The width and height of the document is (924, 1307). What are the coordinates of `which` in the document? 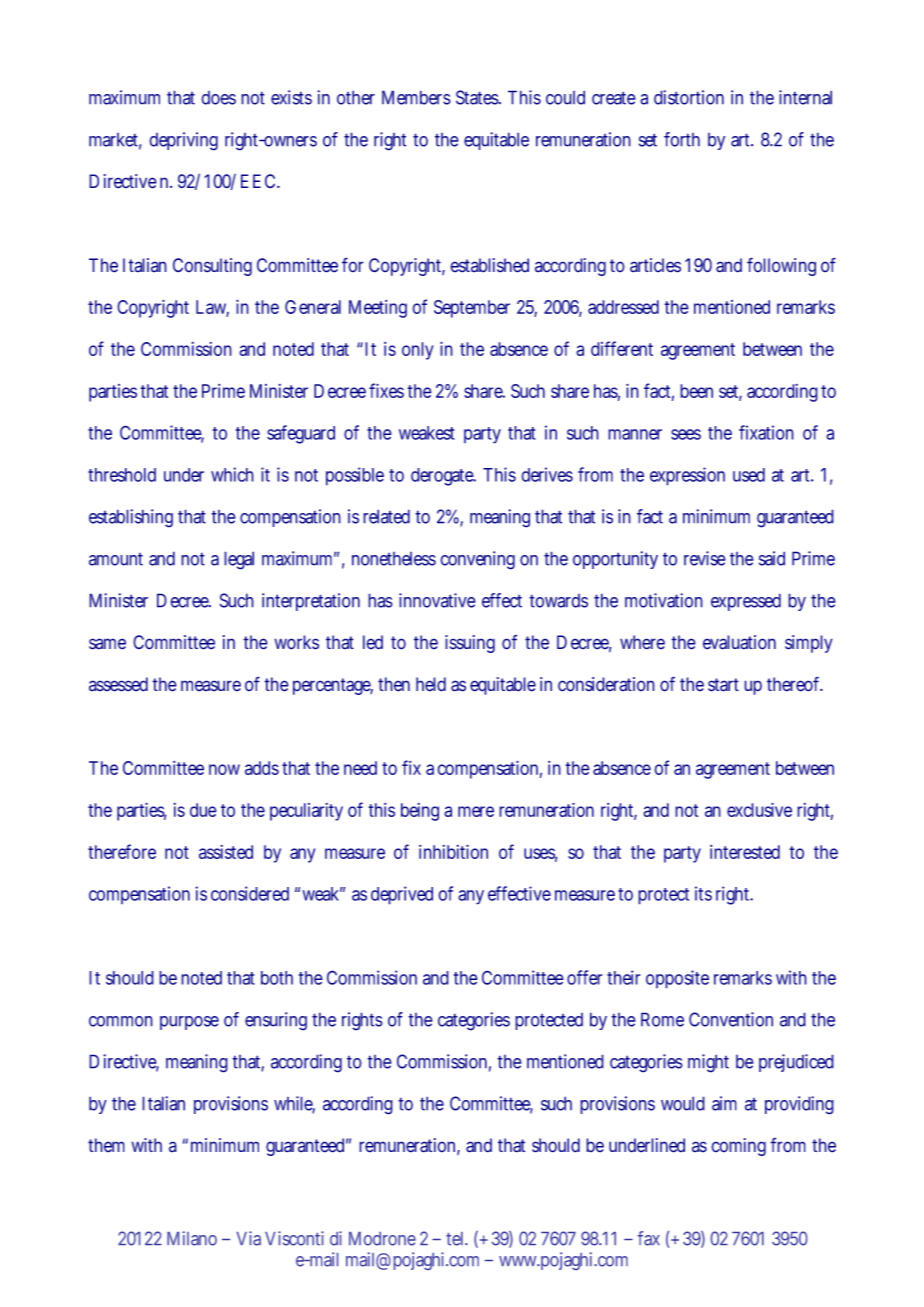 It's located at (232, 474).
